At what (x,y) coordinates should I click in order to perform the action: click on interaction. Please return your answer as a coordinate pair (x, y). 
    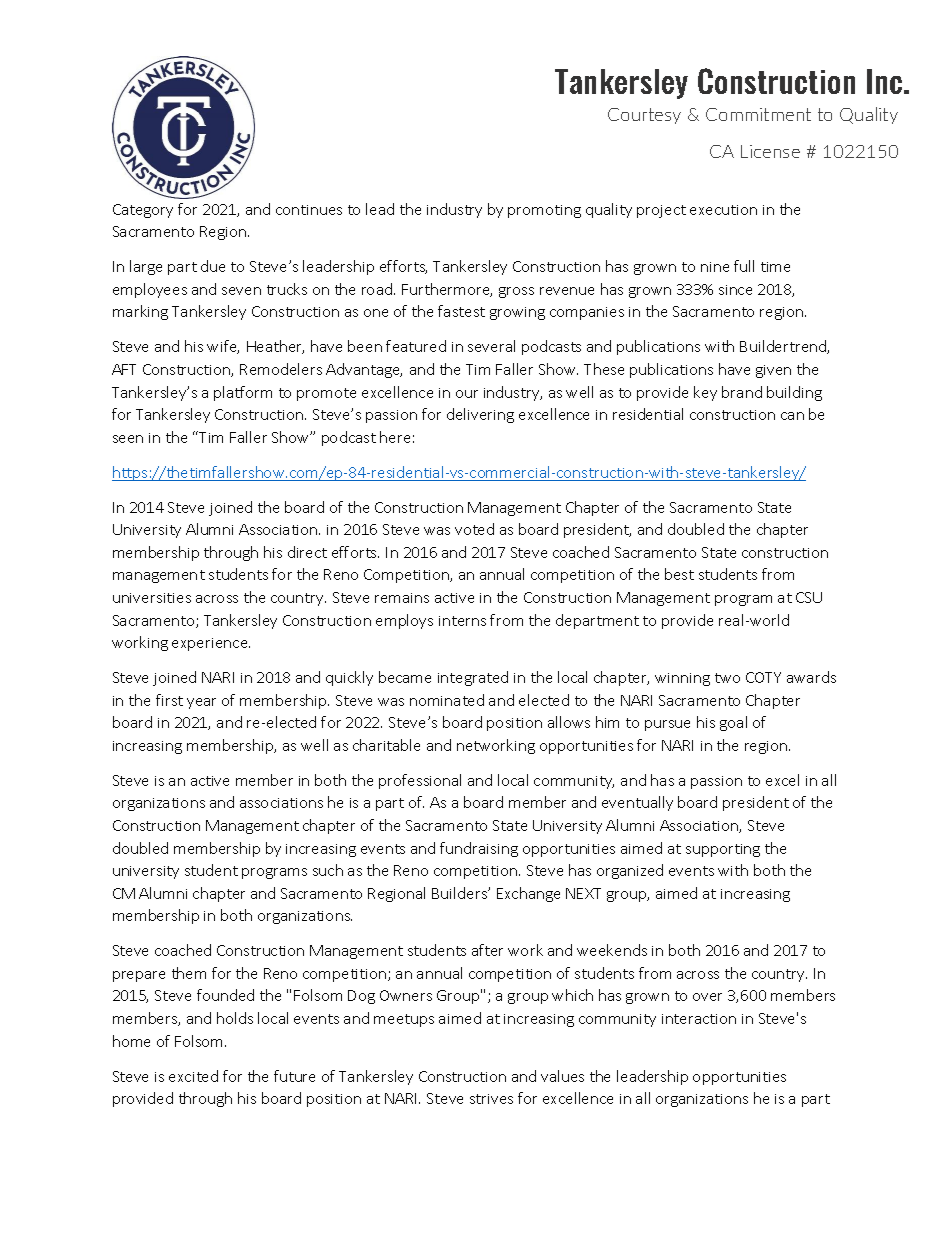
    Looking at the image, I should click on (699, 1019).
